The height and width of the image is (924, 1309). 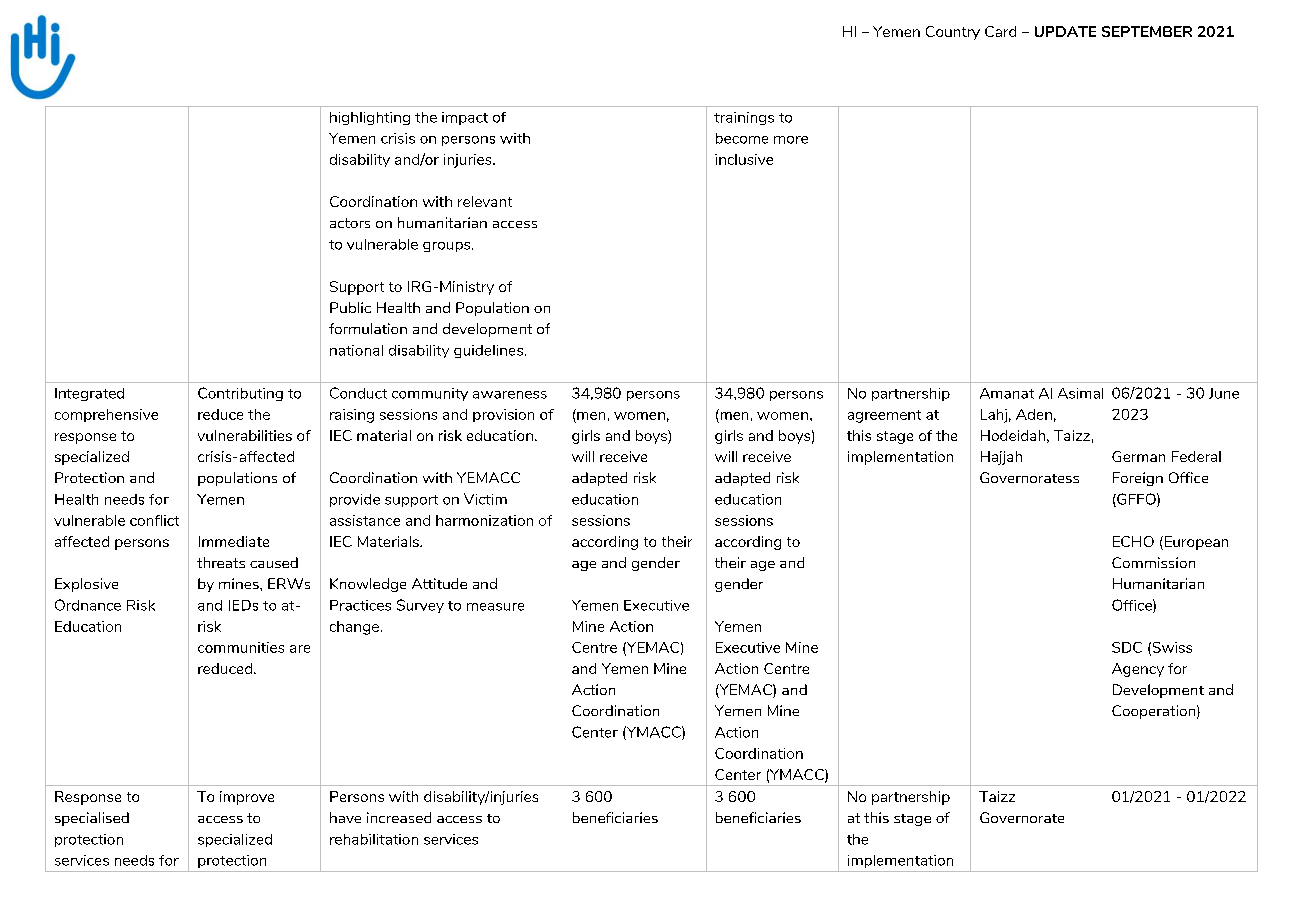 What do you see at coordinates (247, 798) in the image?
I see `improve` at bounding box center [247, 798].
